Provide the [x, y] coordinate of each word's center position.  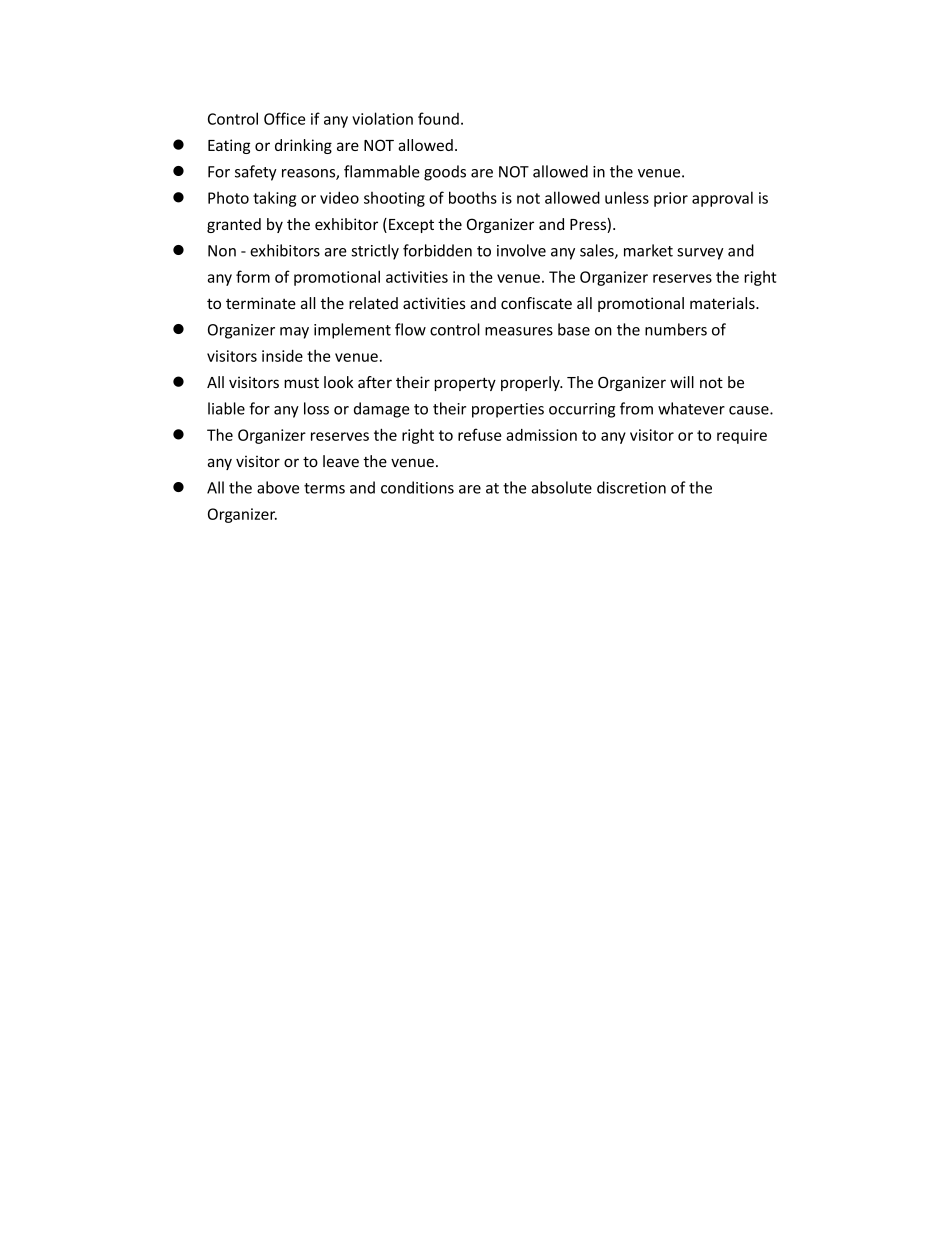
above [278, 487]
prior [671, 199]
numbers [676, 329]
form [253, 276]
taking [274, 199]
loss [316, 408]
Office [284, 118]
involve [521, 250]
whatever [691, 408]
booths [473, 197]
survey [700, 254]
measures [519, 331]
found [438, 118]
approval [722, 199]
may [294, 333]
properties [508, 410]
